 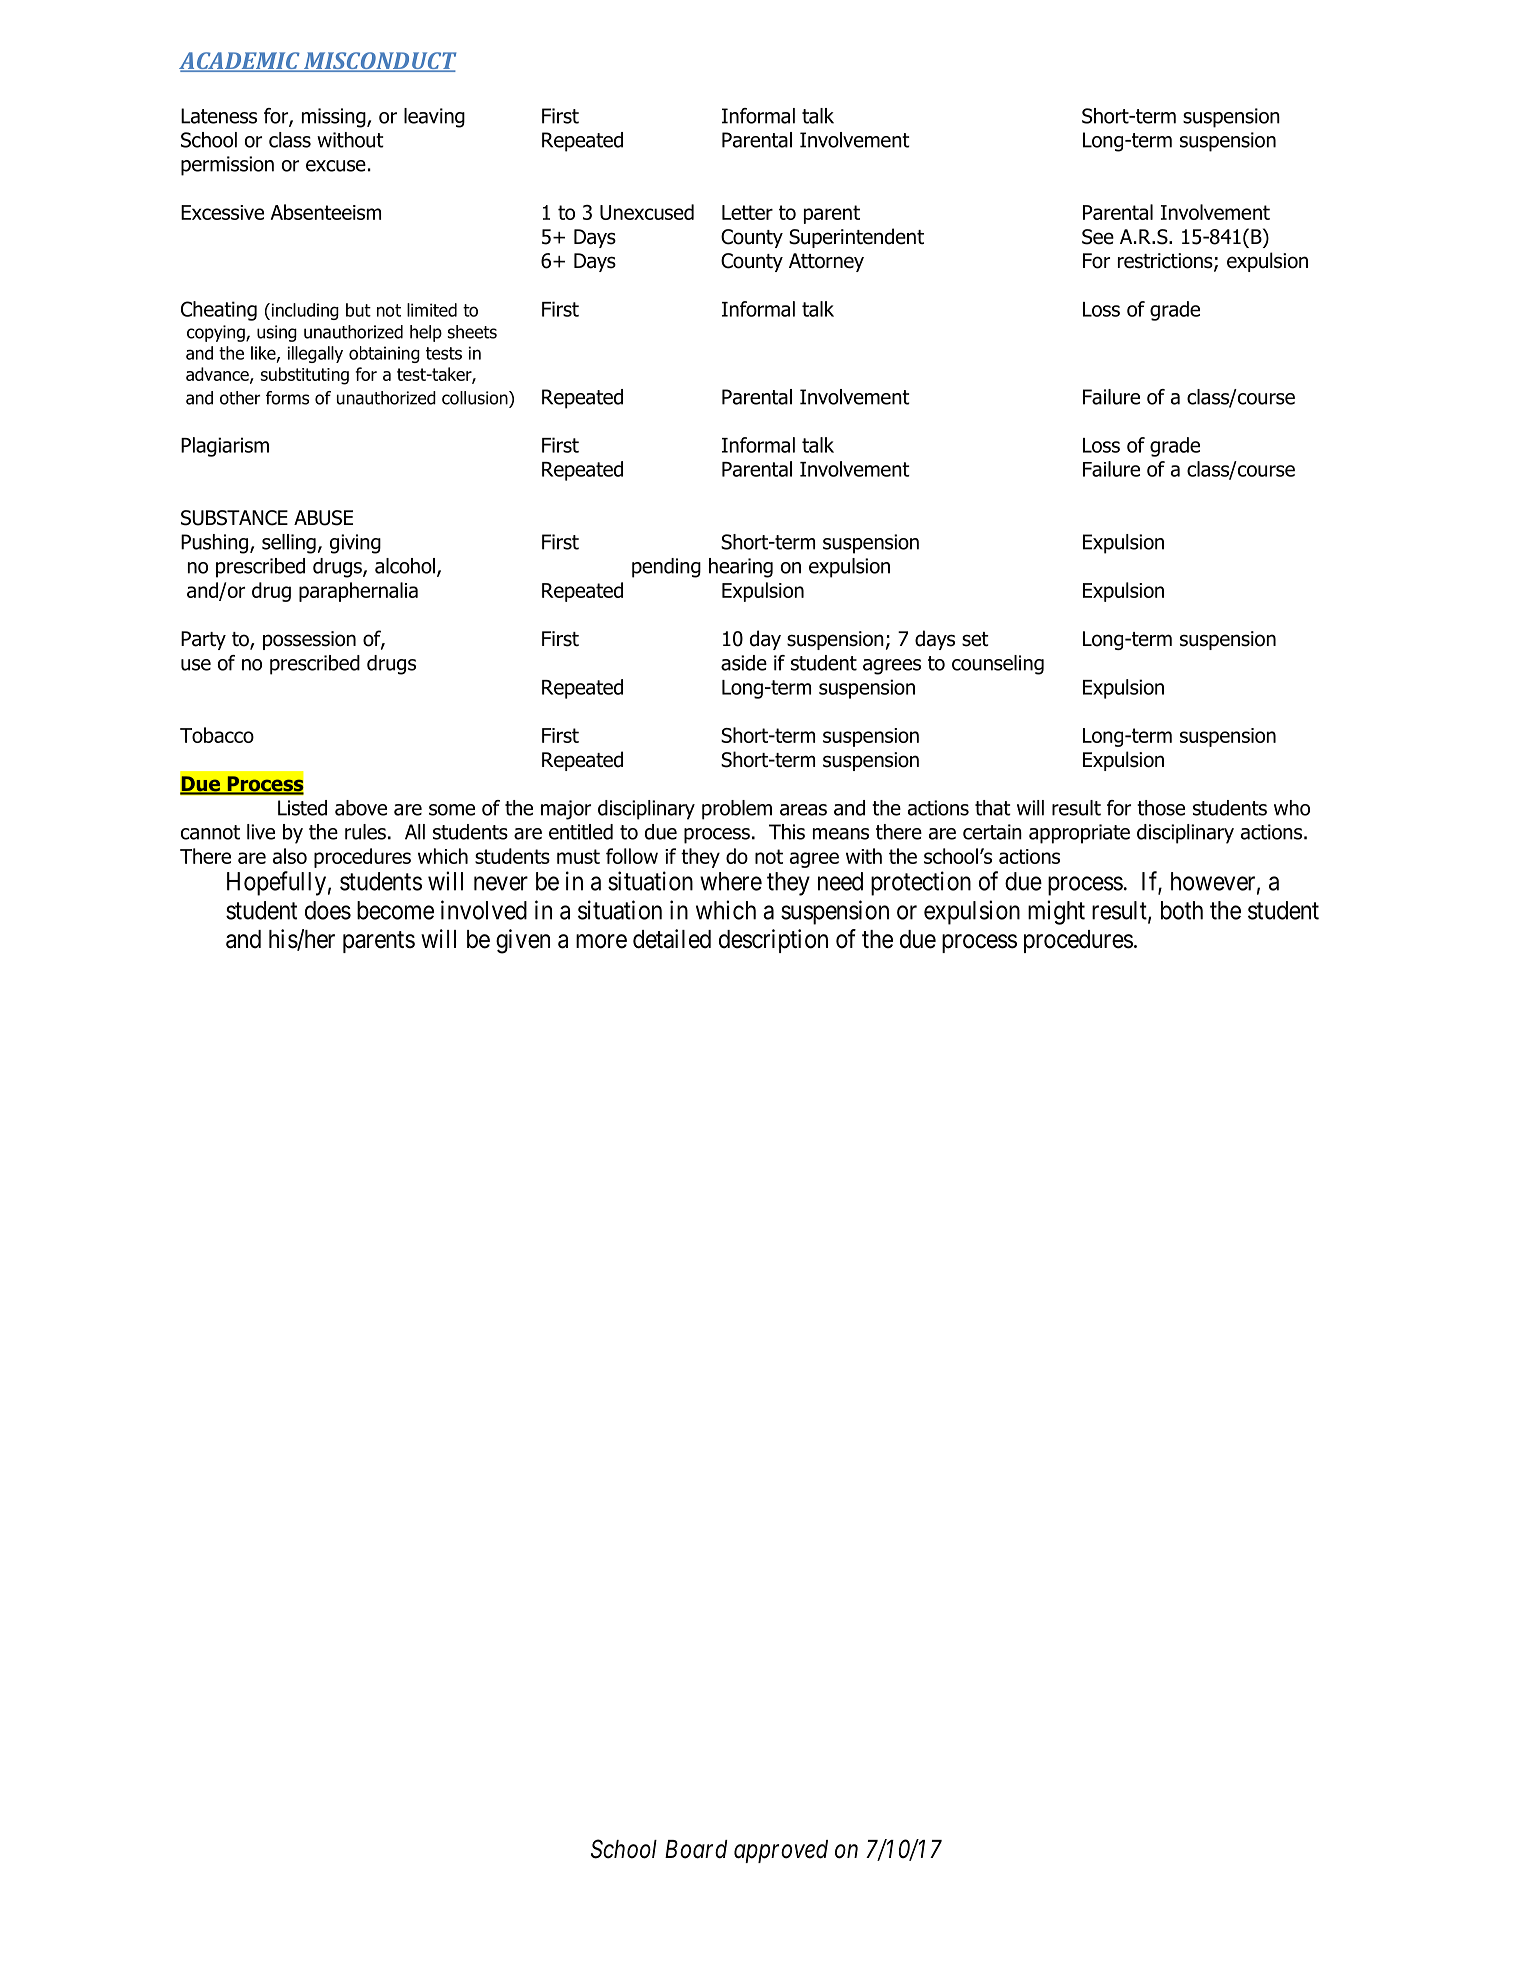 What do you see at coordinates (696, 1849) in the screenshot?
I see `Board` at bounding box center [696, 1849].
